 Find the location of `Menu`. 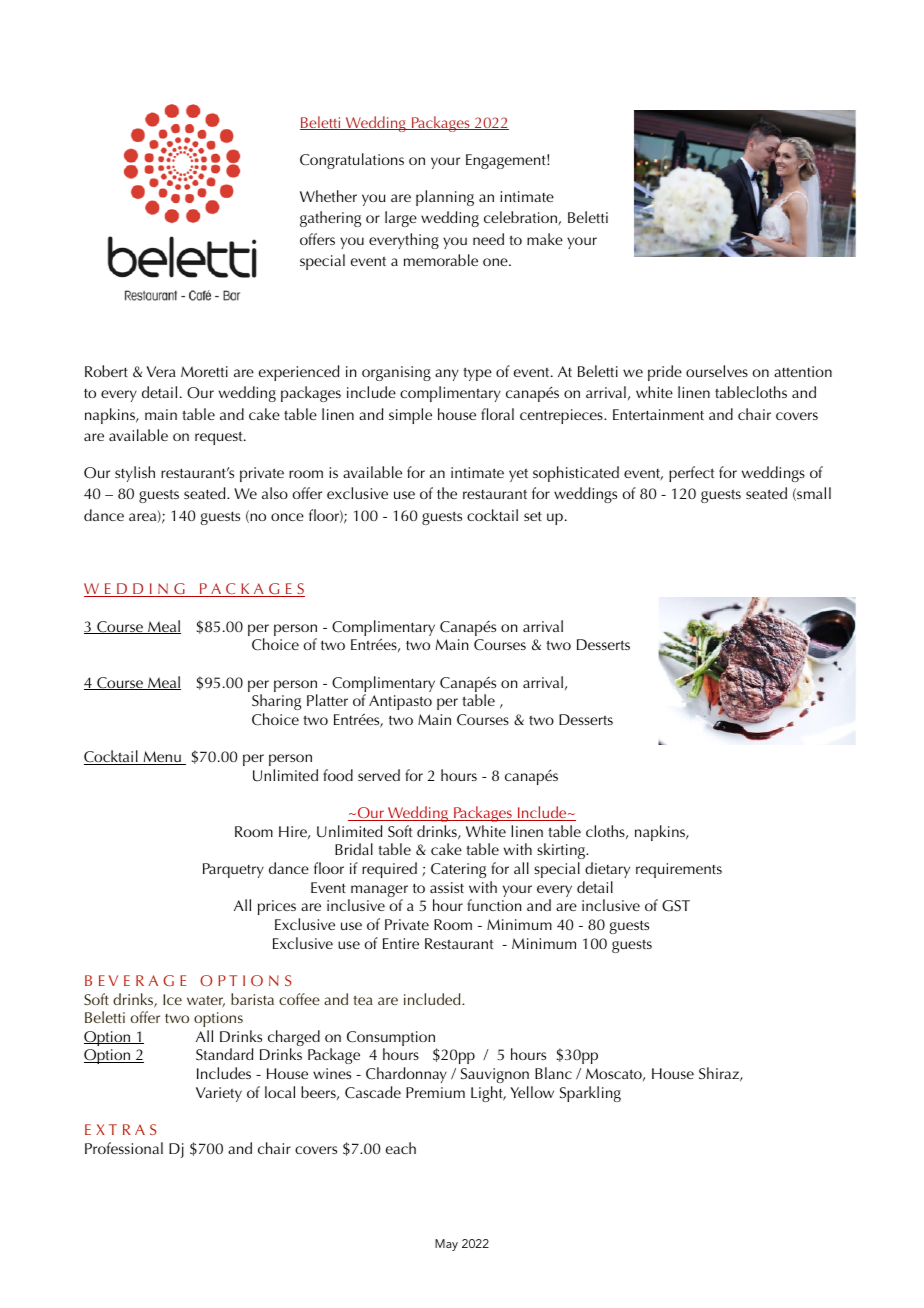

Menu is located at coordinates (162, 758).
